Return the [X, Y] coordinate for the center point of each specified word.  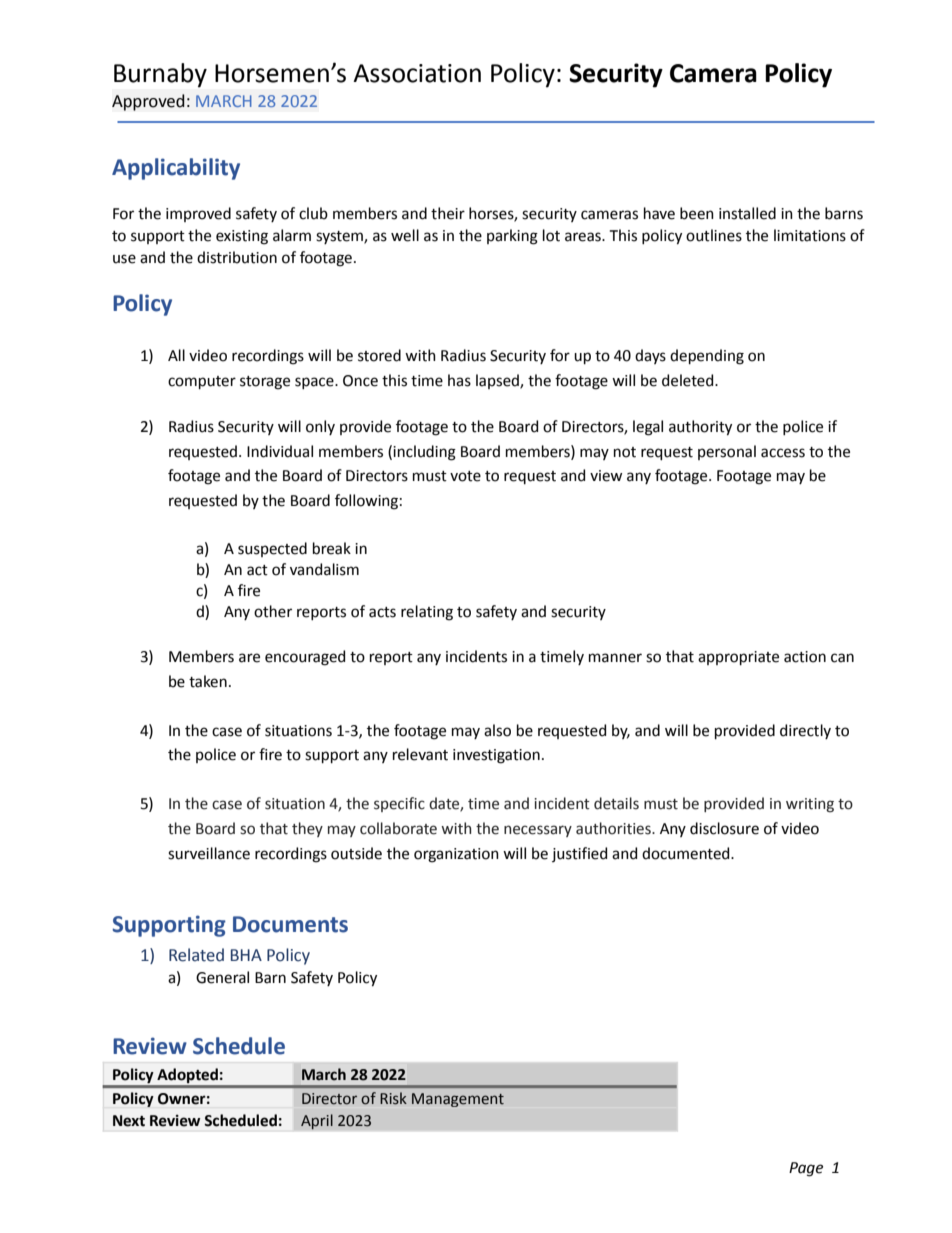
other [273, 611]
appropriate [738, 658]
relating [427, 613]
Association [417, 73]
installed [747, 213]
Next [129, 1121]
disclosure [724, 828]
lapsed [498, 381]
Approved [148, 102]
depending [707, 357]
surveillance [209, 853]
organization [456, 855]
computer [202, 382]
